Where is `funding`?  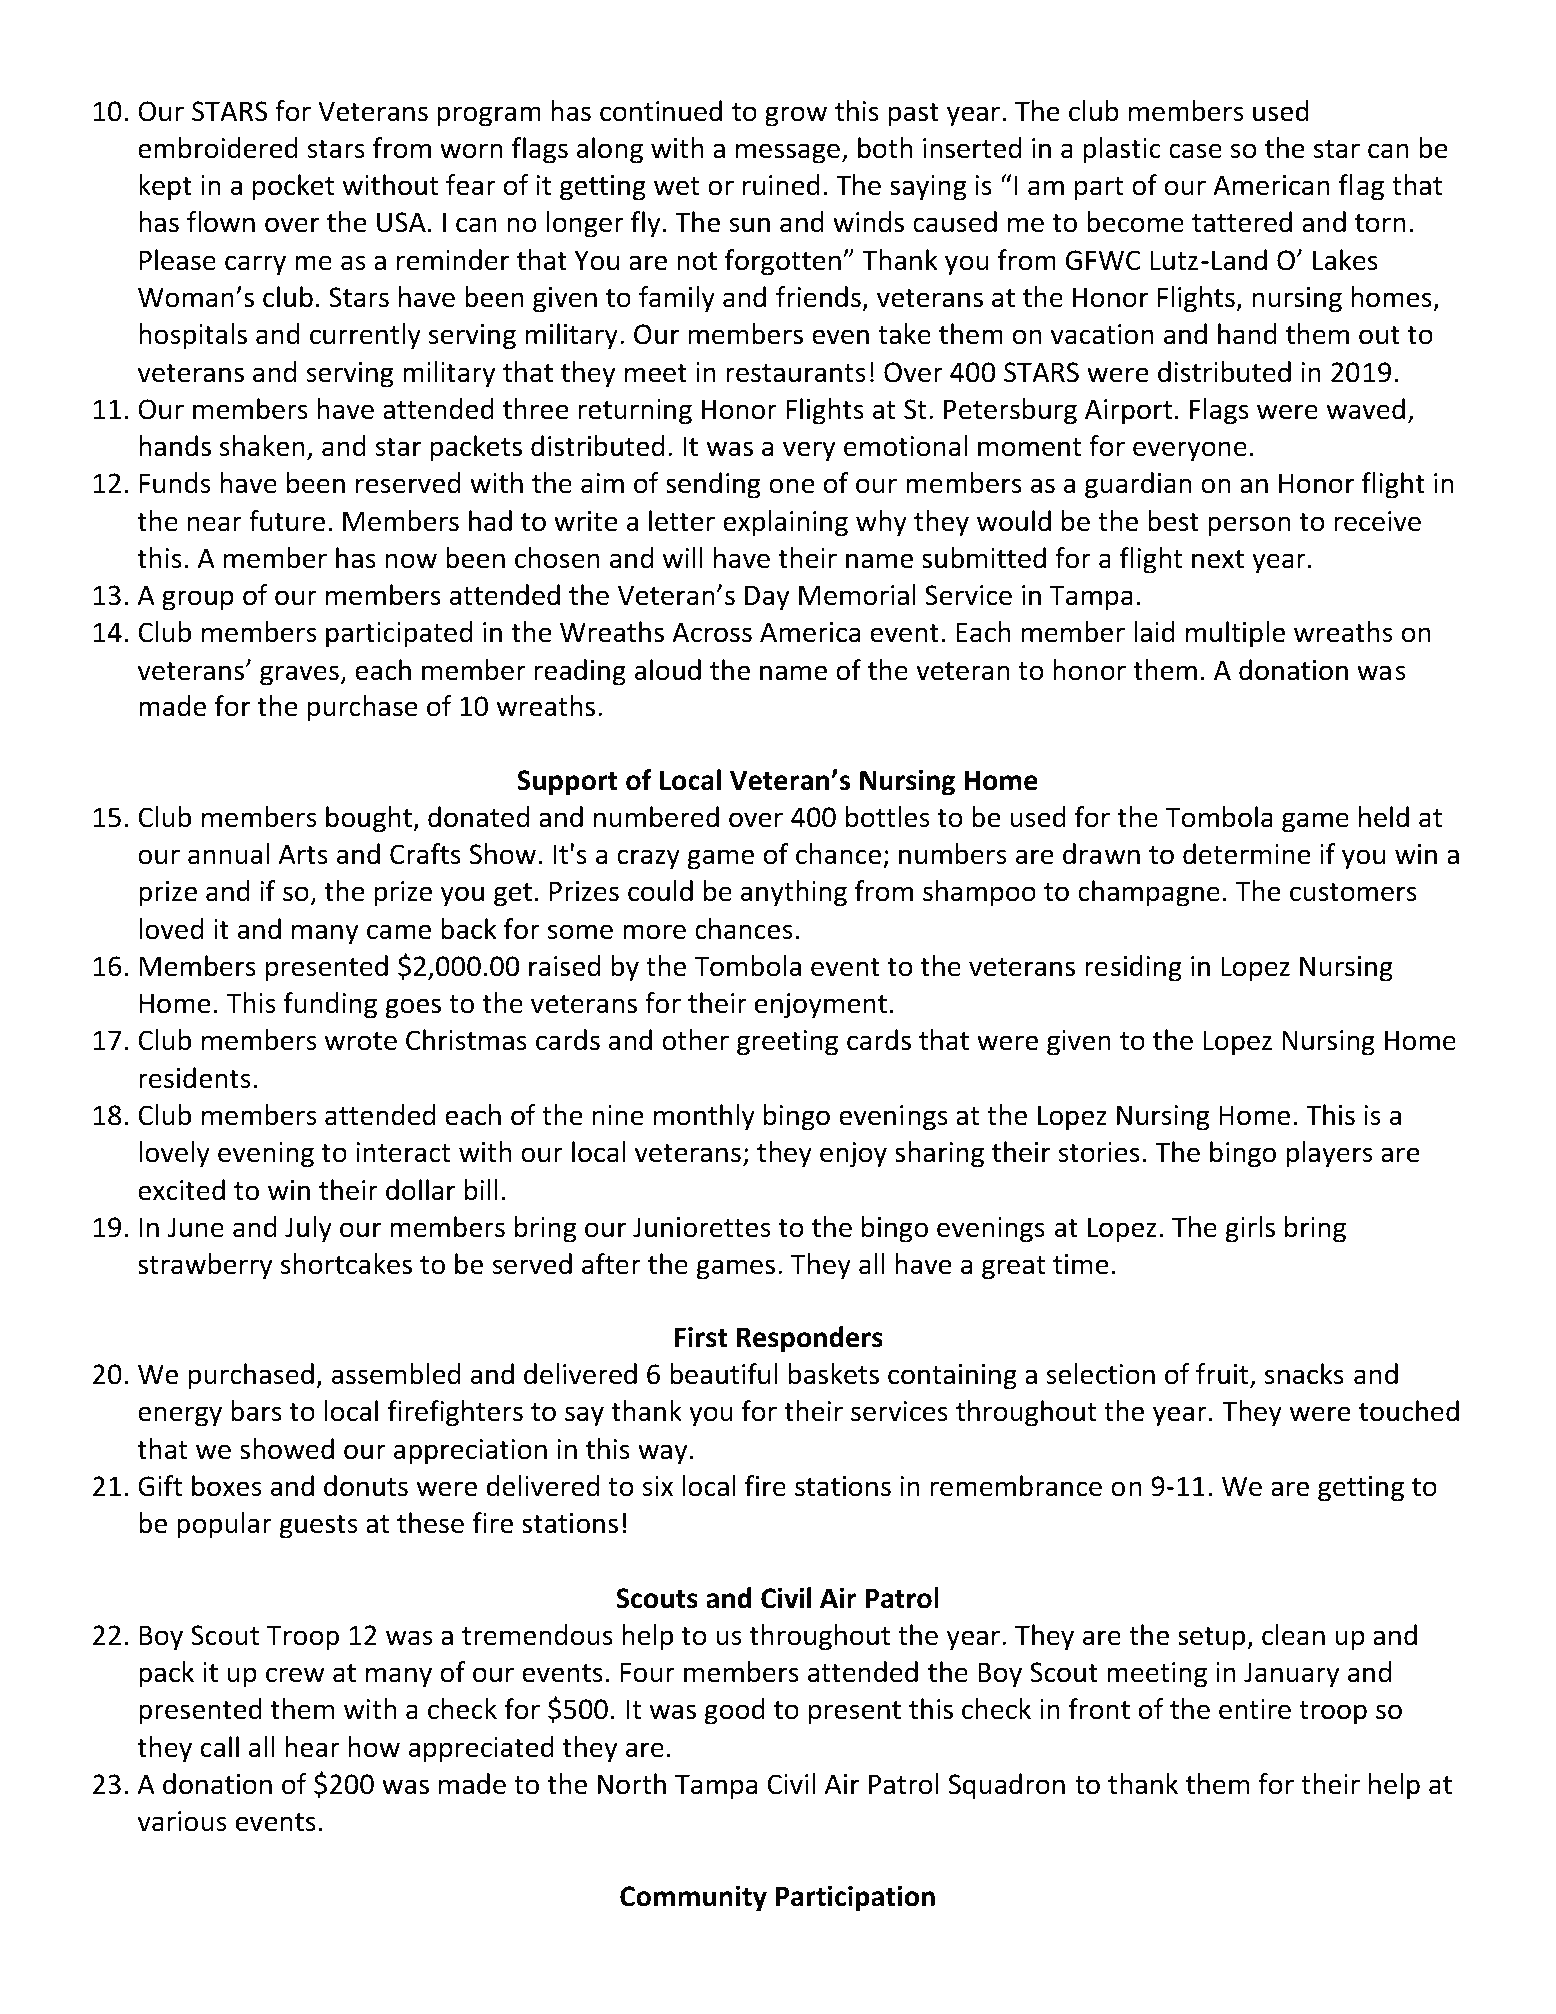
funding is located at coordinates (330, 1005).
